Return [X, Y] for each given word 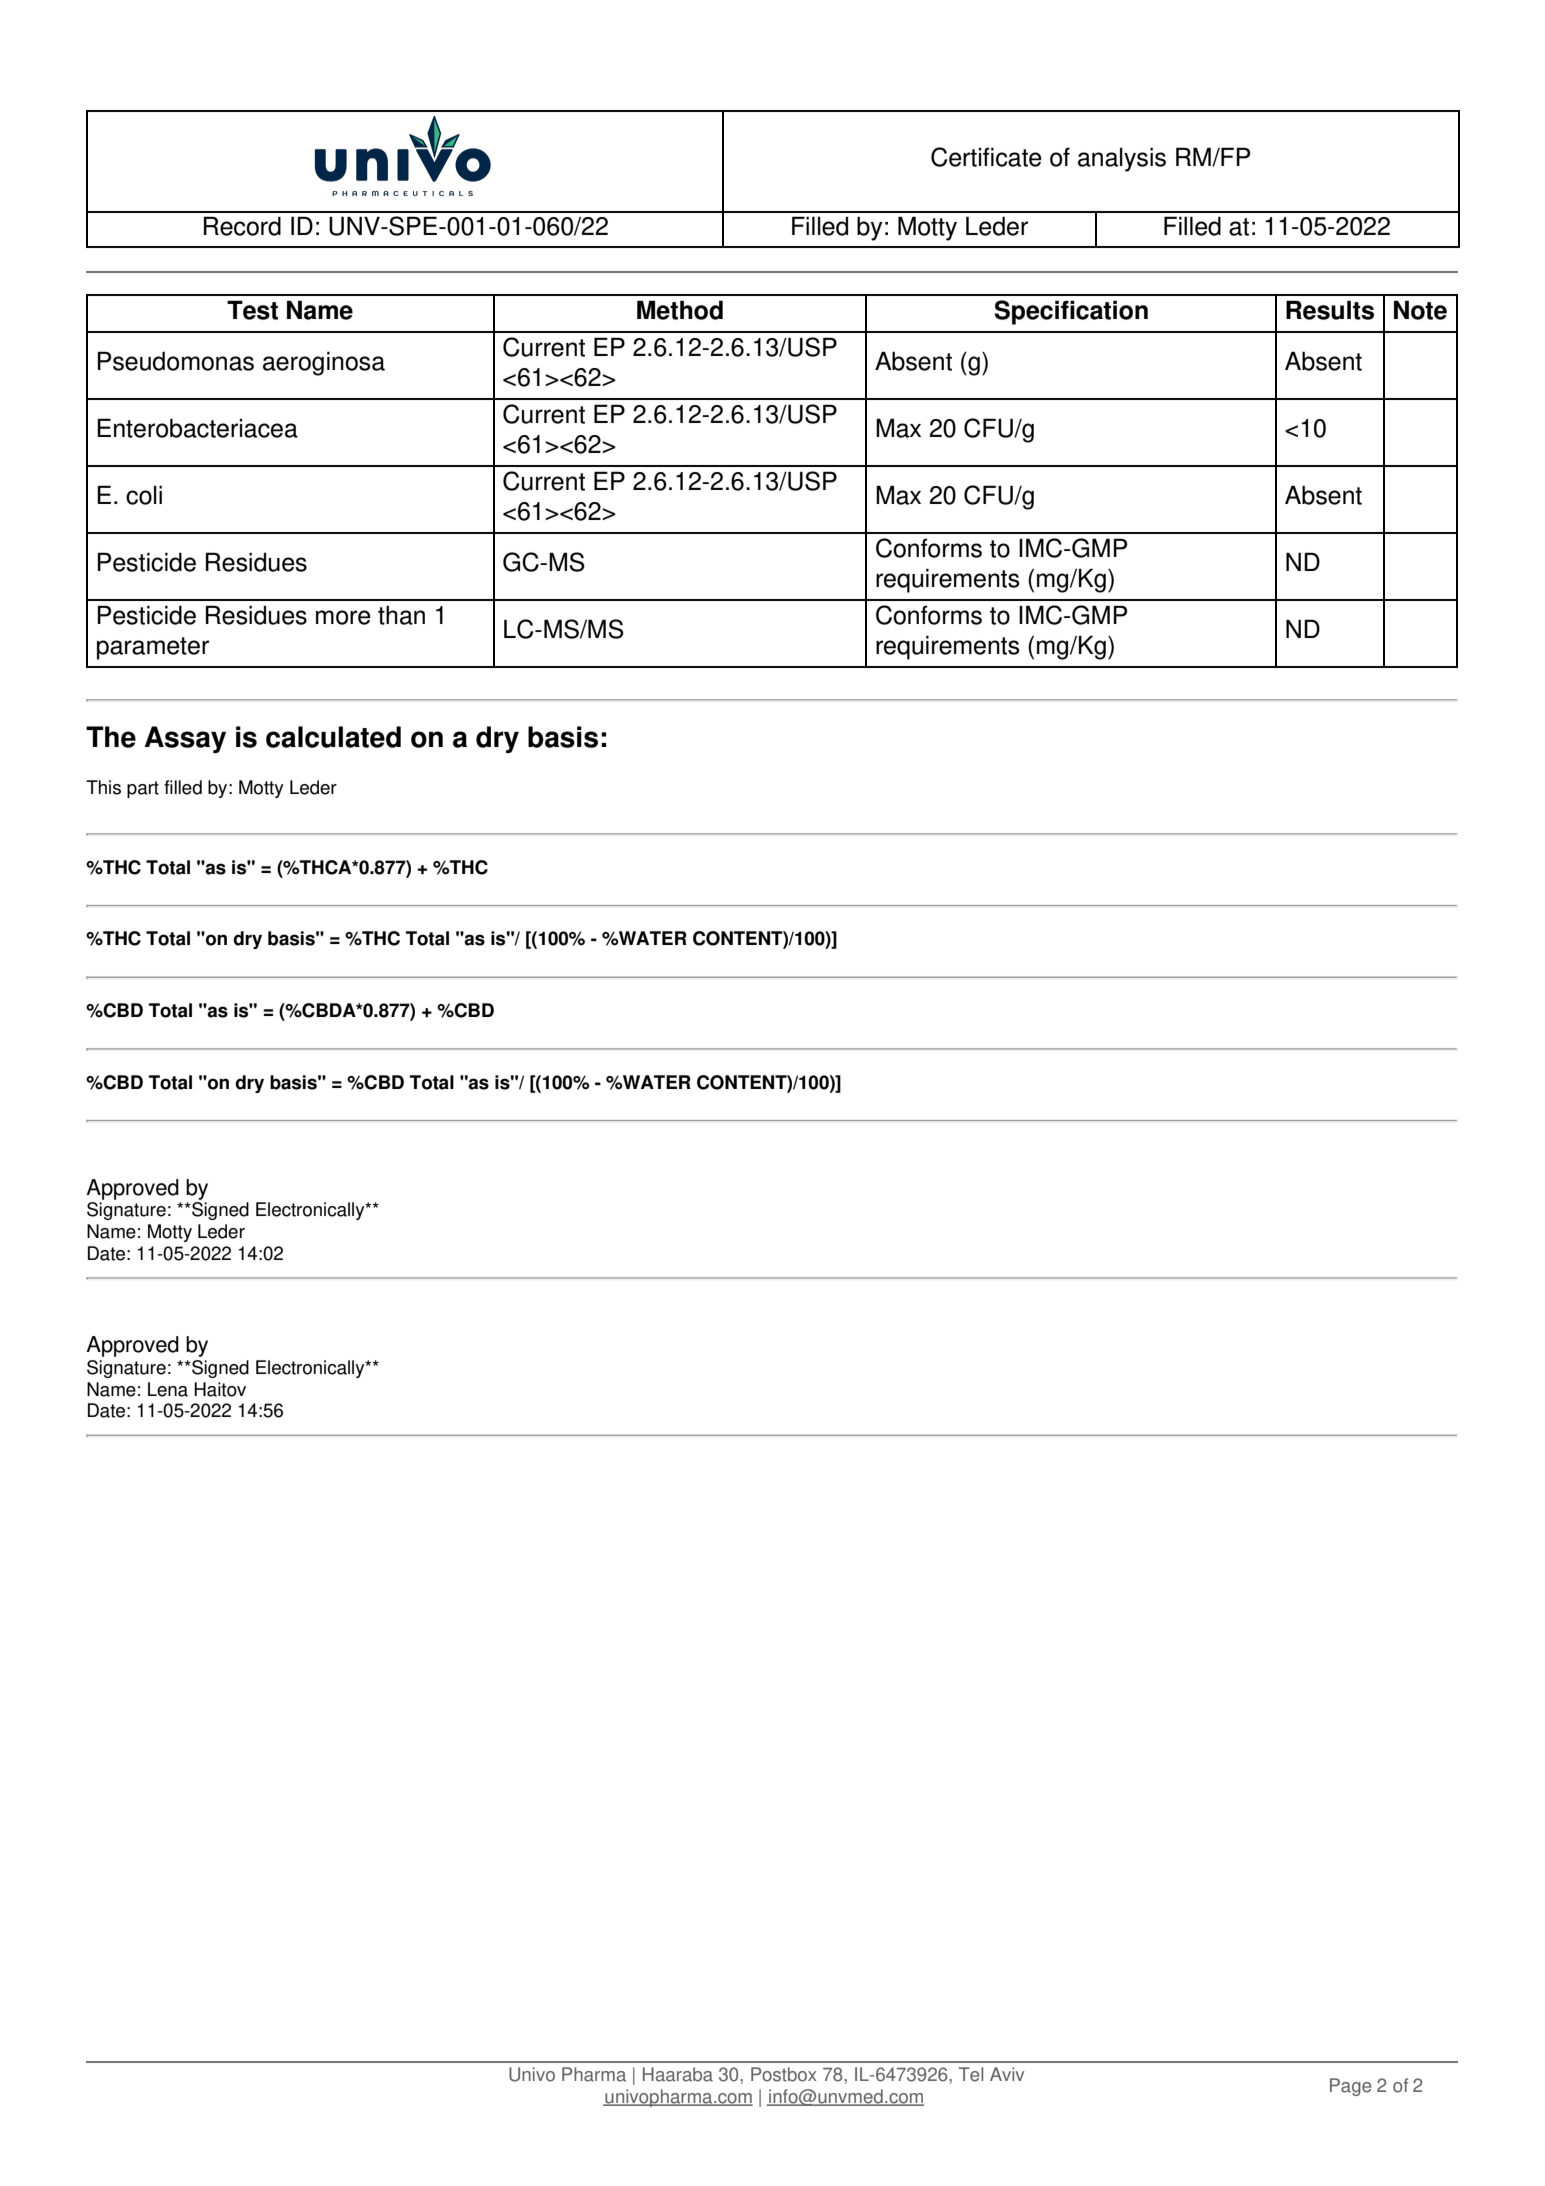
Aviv [1007, 2074]
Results [1330, 310]
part [143, 789]
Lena [168, 1389]
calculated [333, 737]
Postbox [783, 2074]
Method [680, 310]
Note [1420, 310]
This [103, 787]
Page [1350, 2087]
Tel [970, 2074]
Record [242, 226]
